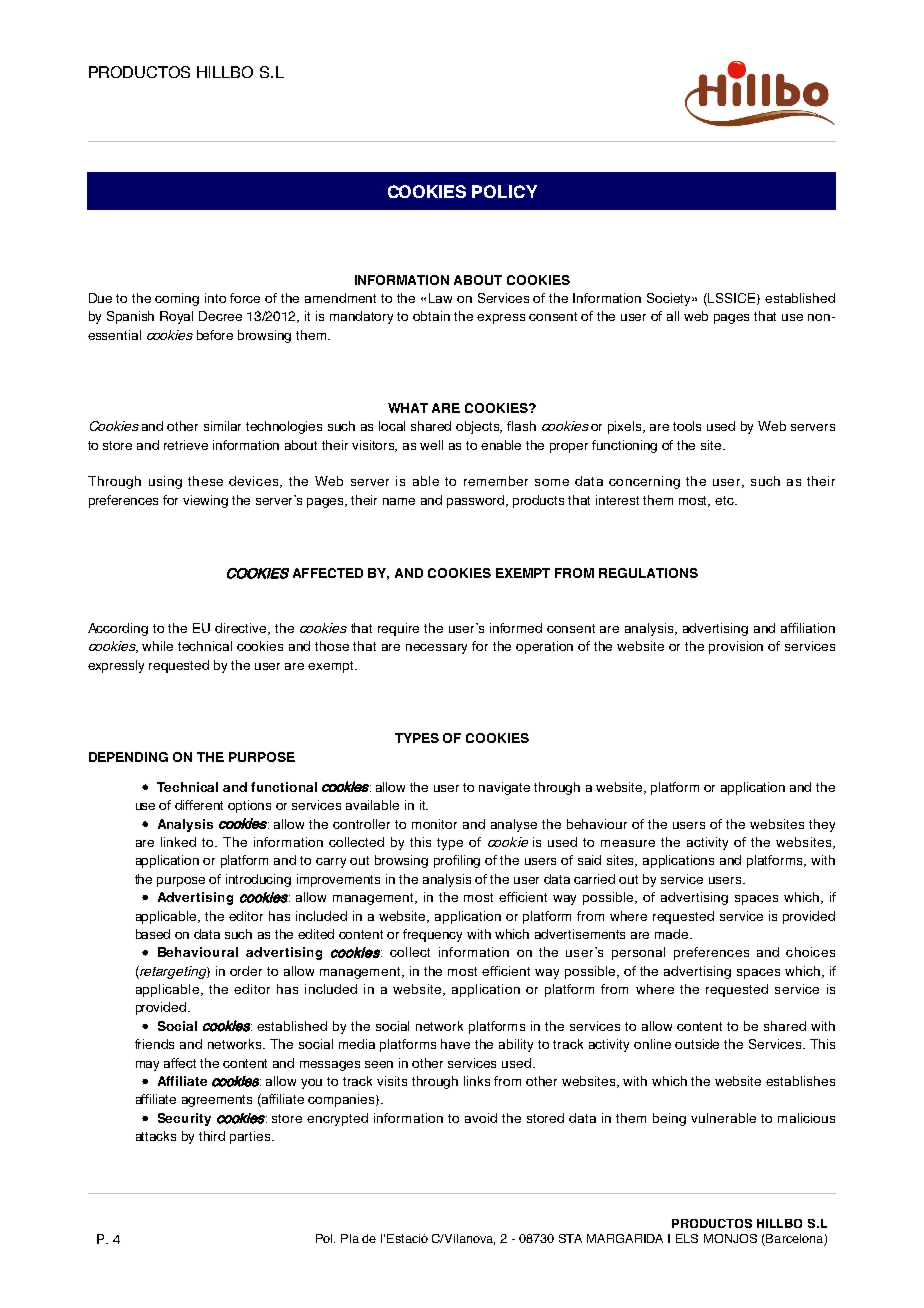 This screenshot has width=924, height=1308. I want to click on retrieve, so click(186, 445).
